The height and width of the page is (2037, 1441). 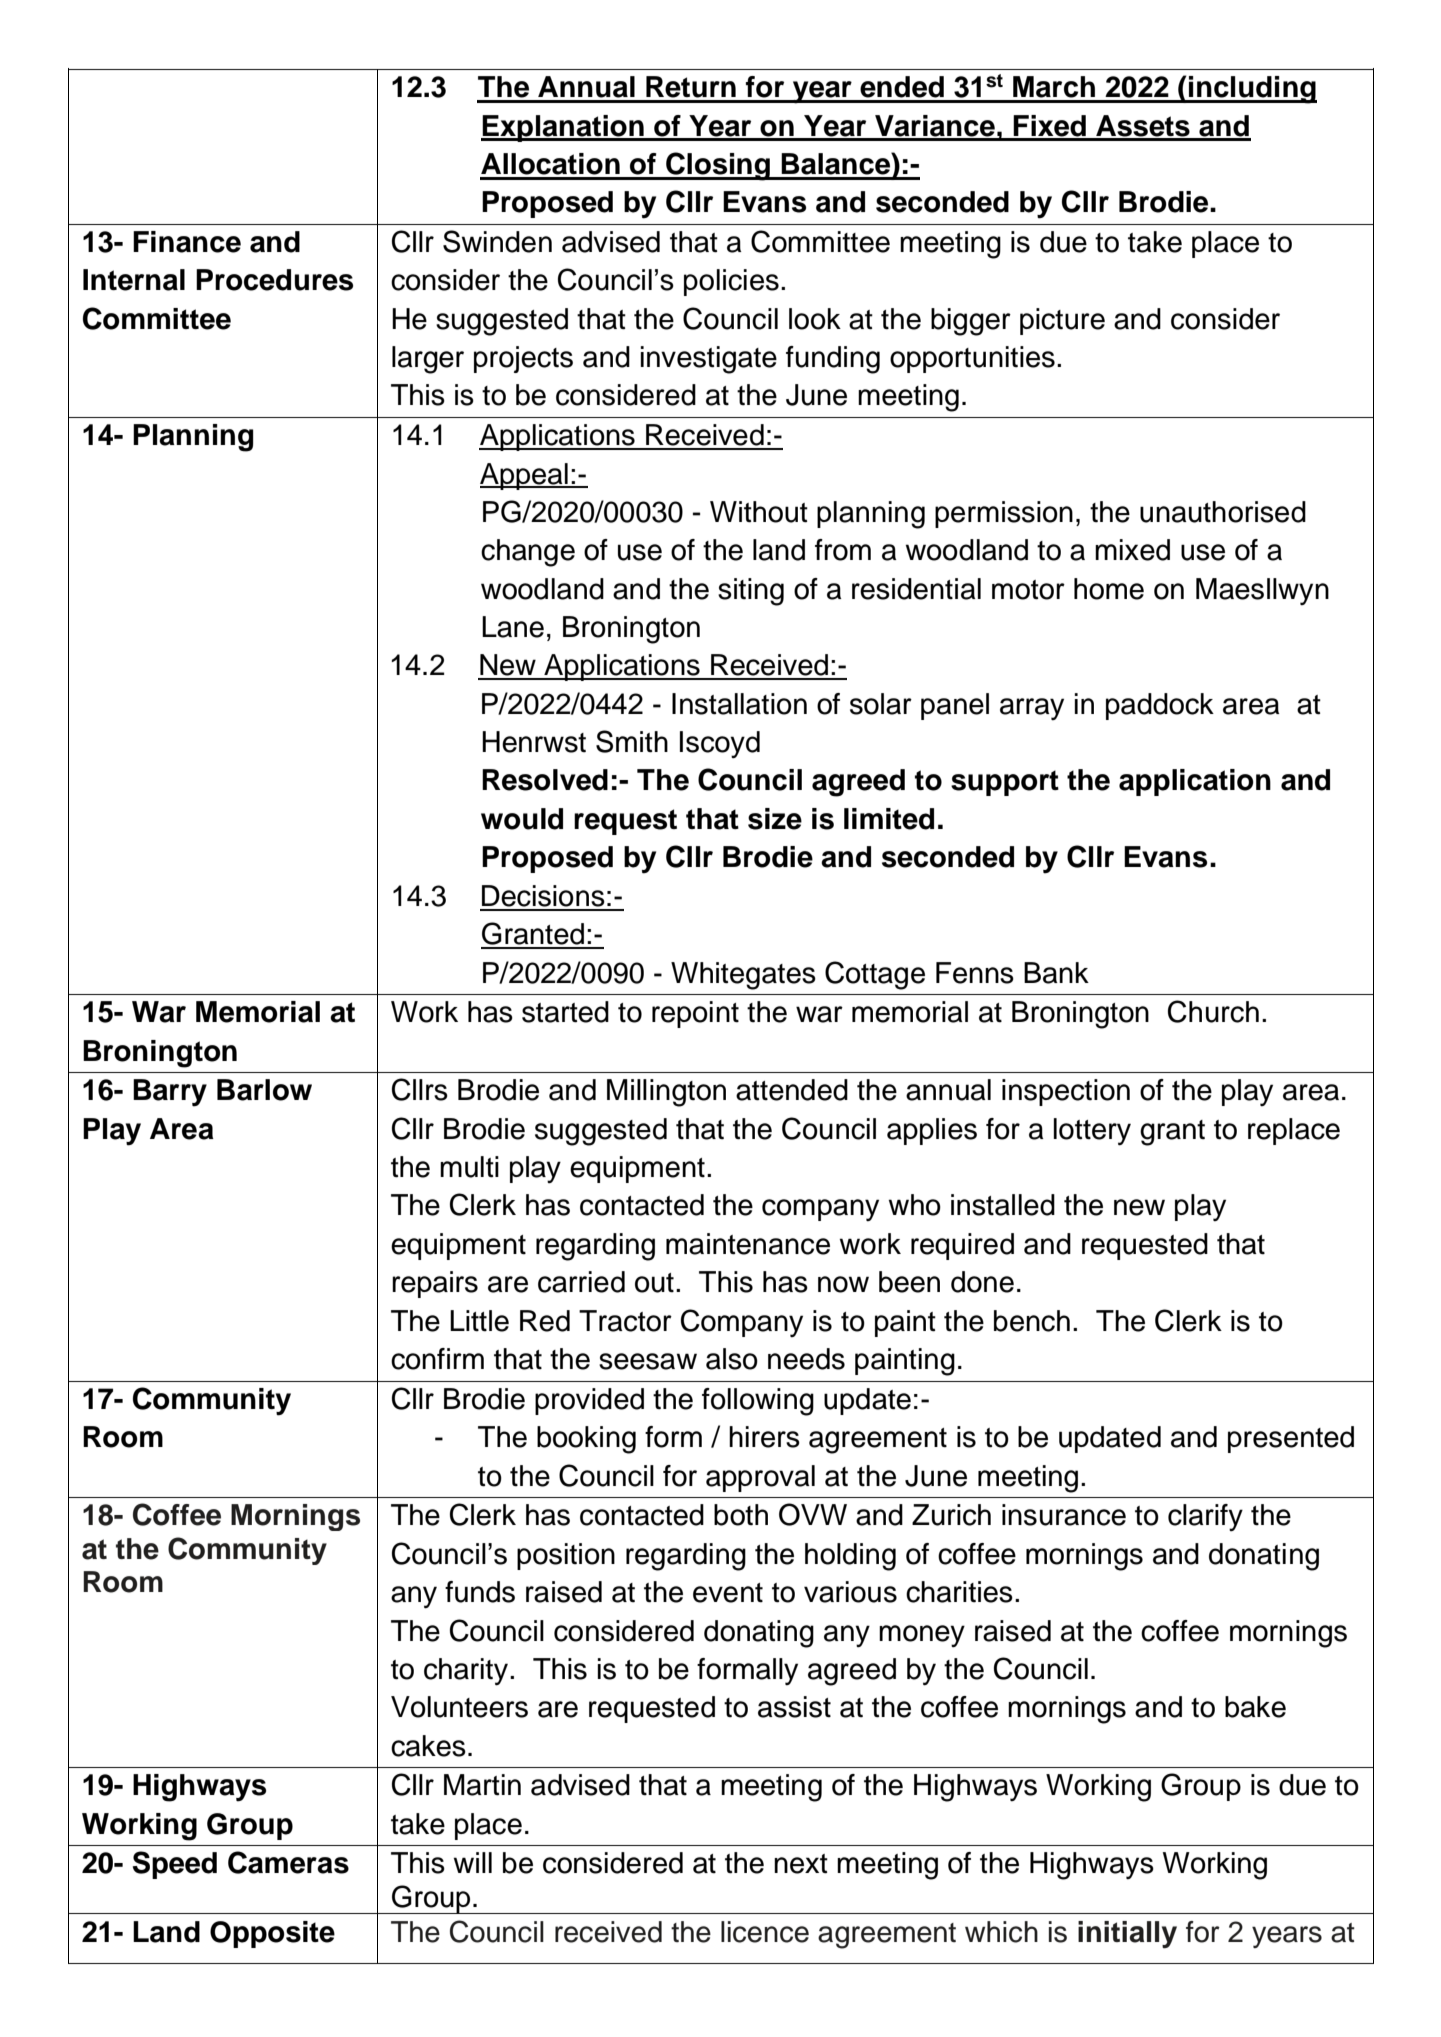 What do you see at coordinates (1132, 550) in the page?
I see `mixed` at bounding box center [1132, 550].
